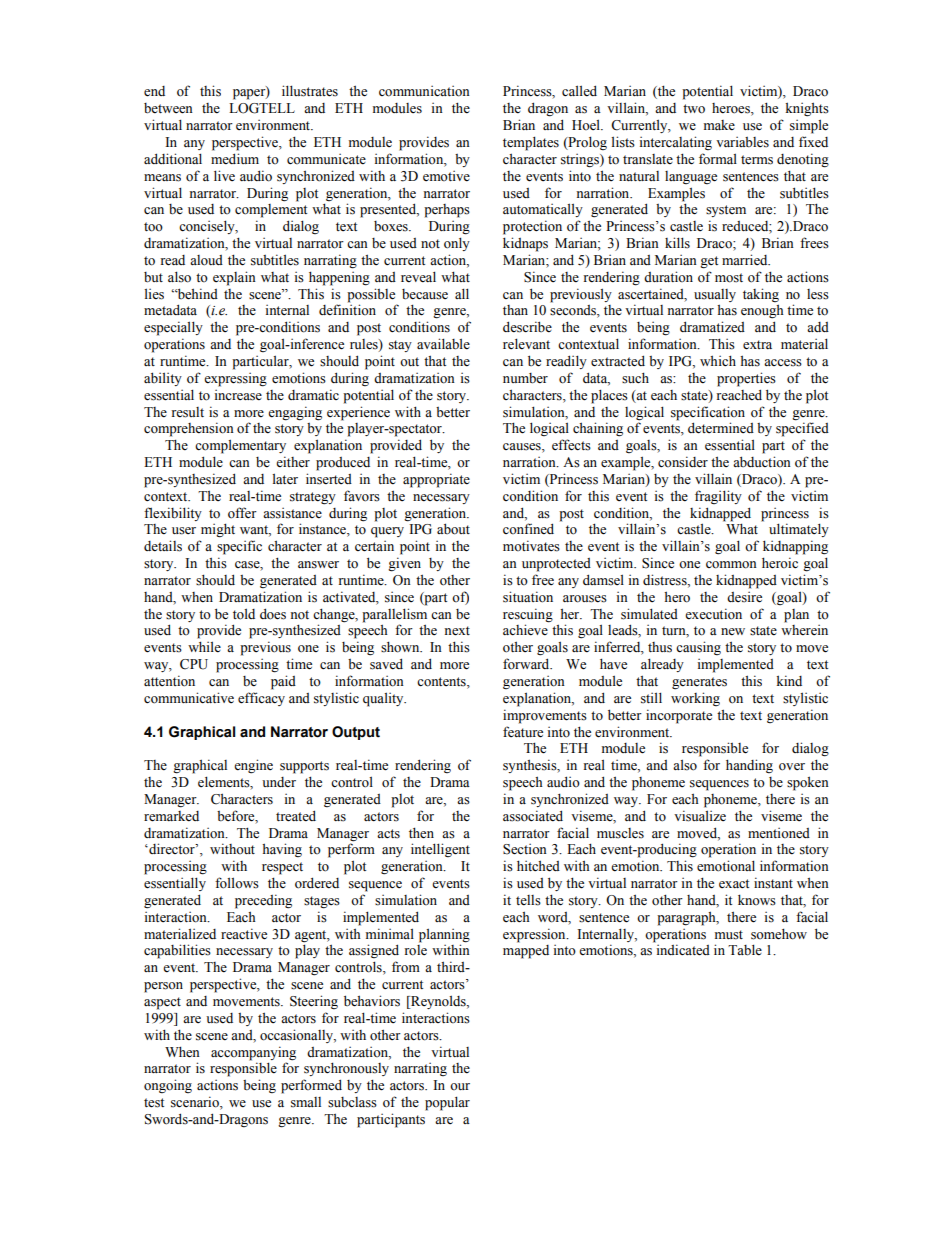 Image resolution: width=952 pixels, height=1233 pixels. Describe the element at coordinates (528, 597) in the image. I see `situation` at that location.
